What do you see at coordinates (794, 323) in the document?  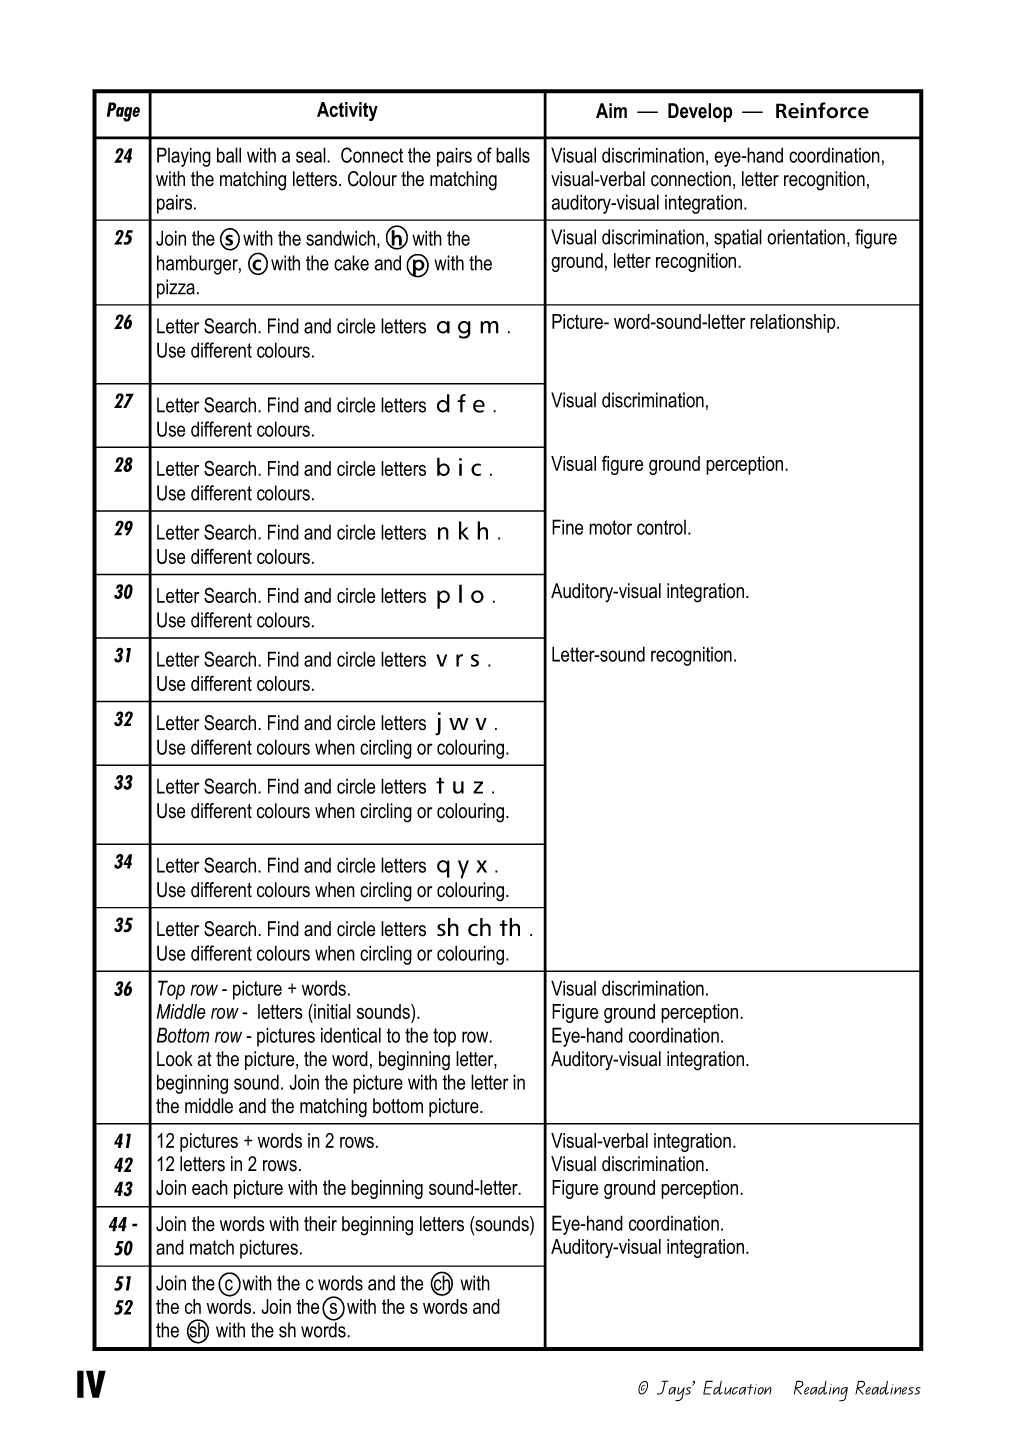 I see `relationship` at bounding box center [794, 323].
